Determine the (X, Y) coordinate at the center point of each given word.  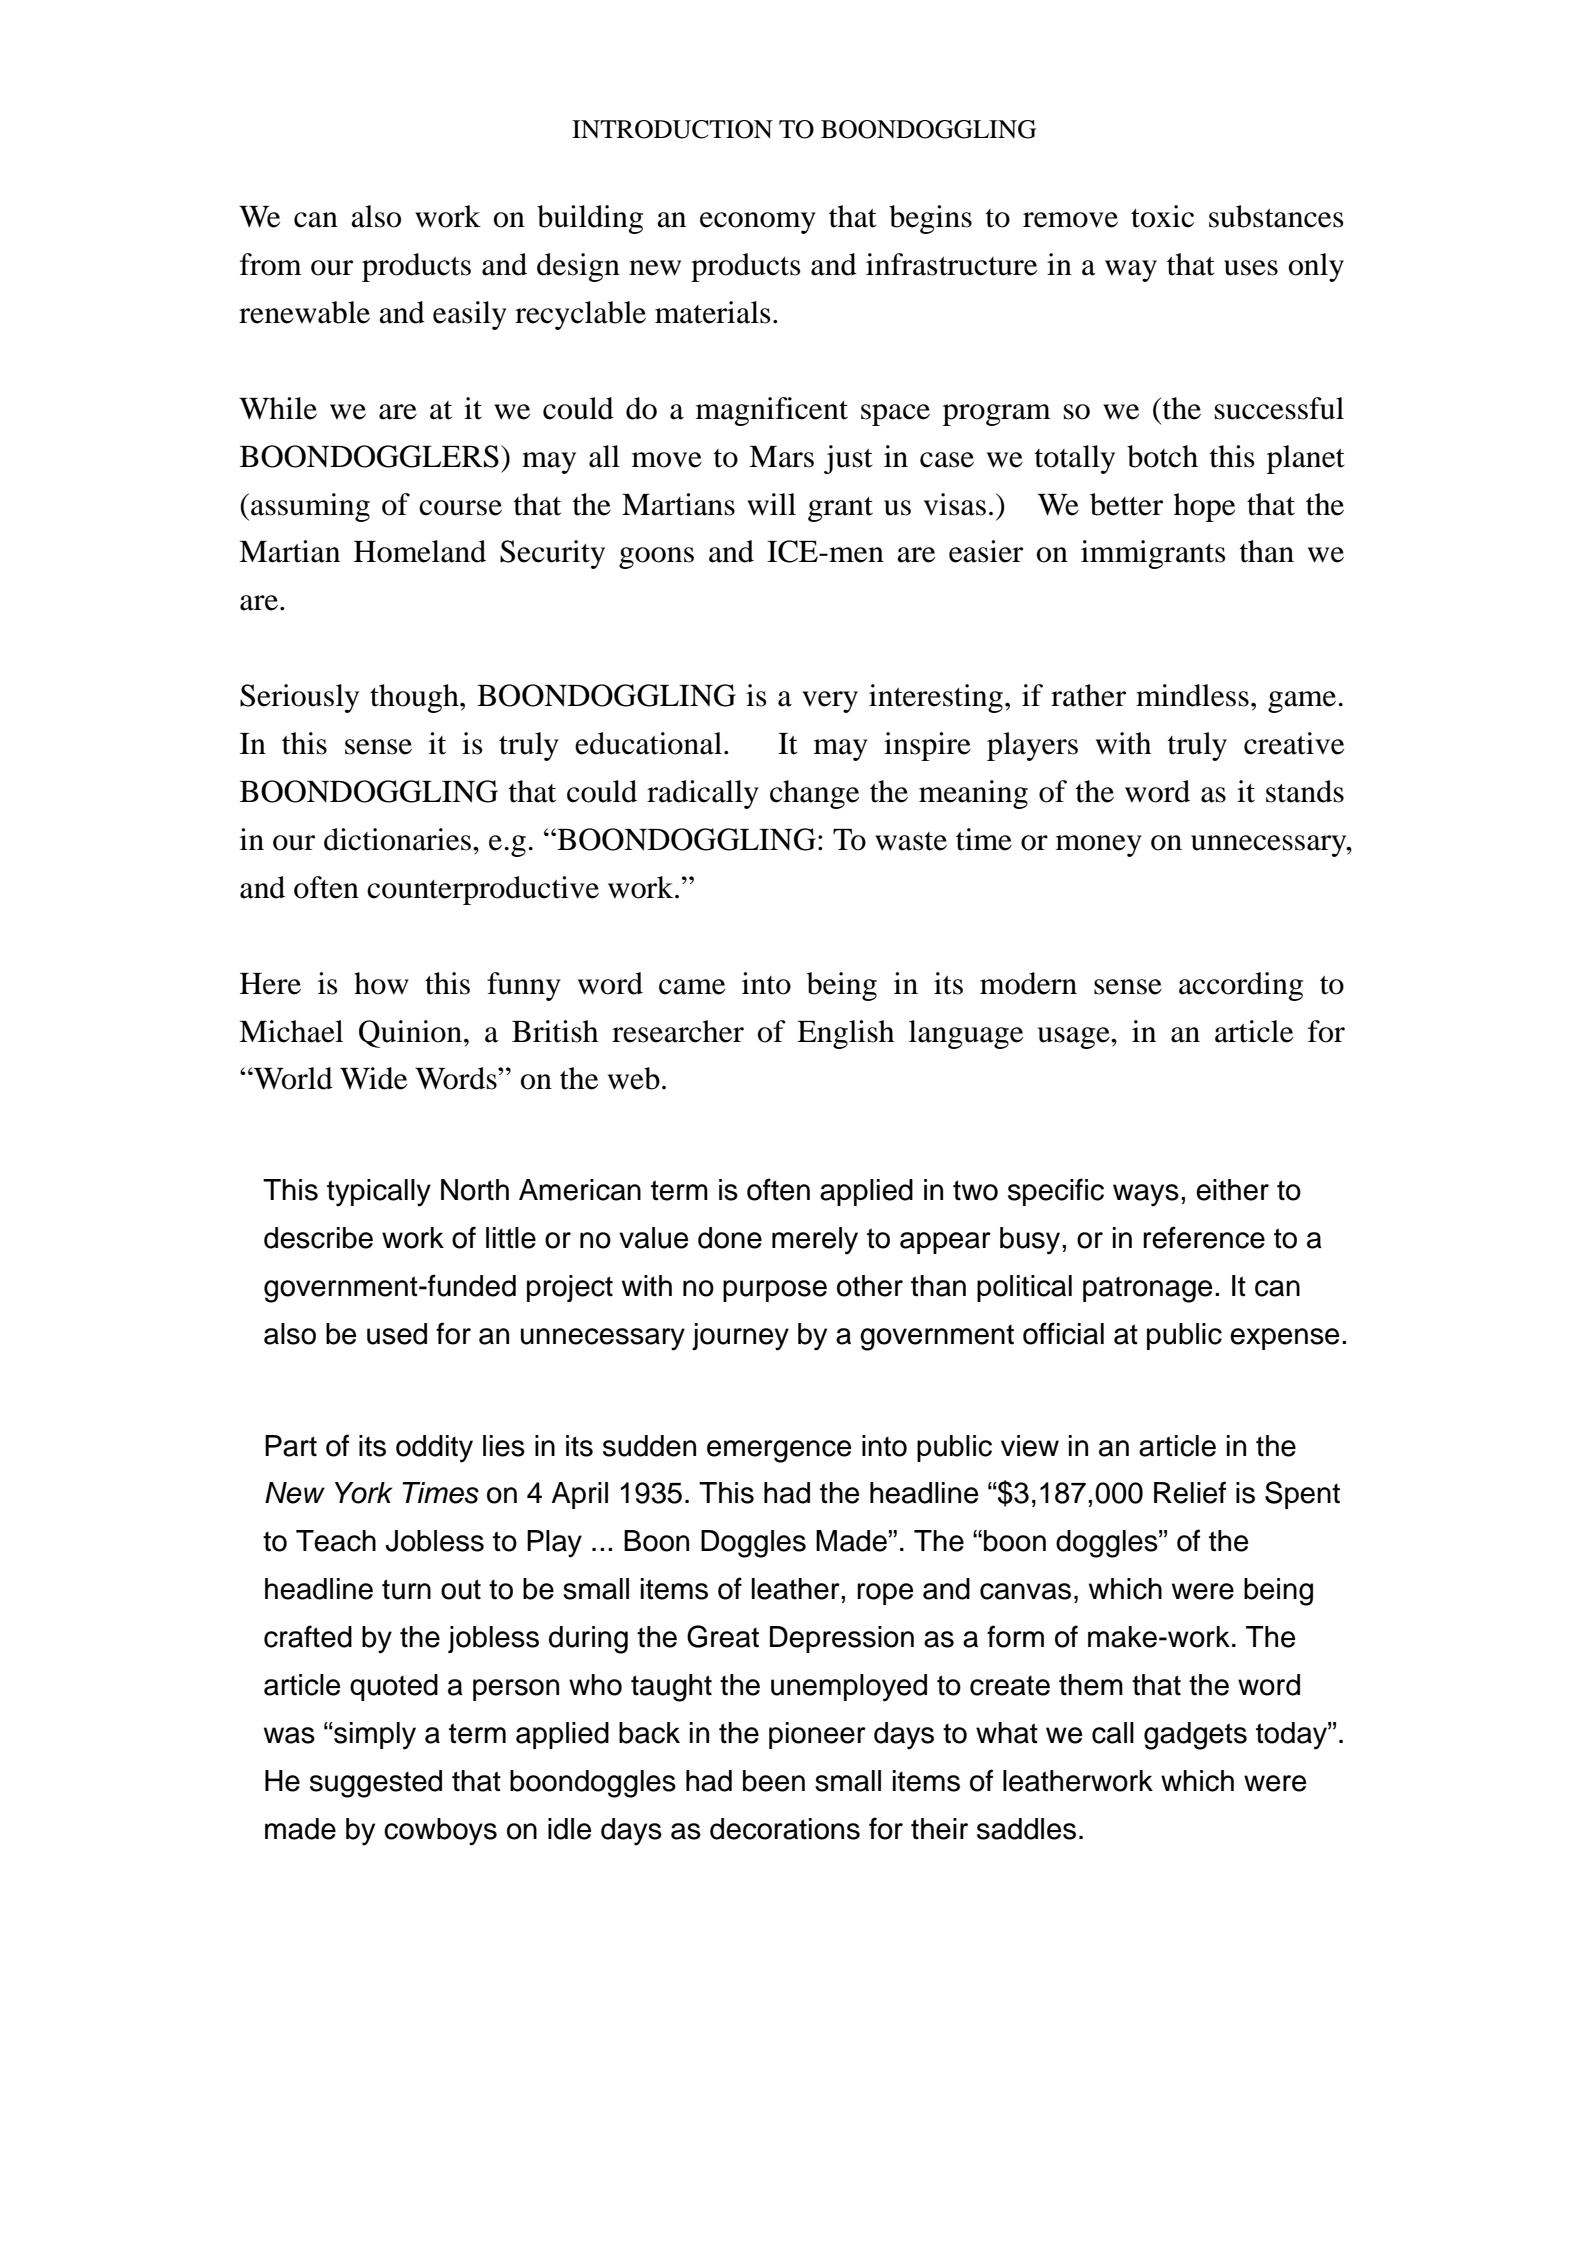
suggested (376, 1784)
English (845, 1034)
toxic (1162, 216)
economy (758, 223)
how (381, 983)
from (271, 264)
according (1241, 986)
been (774, 1781)
